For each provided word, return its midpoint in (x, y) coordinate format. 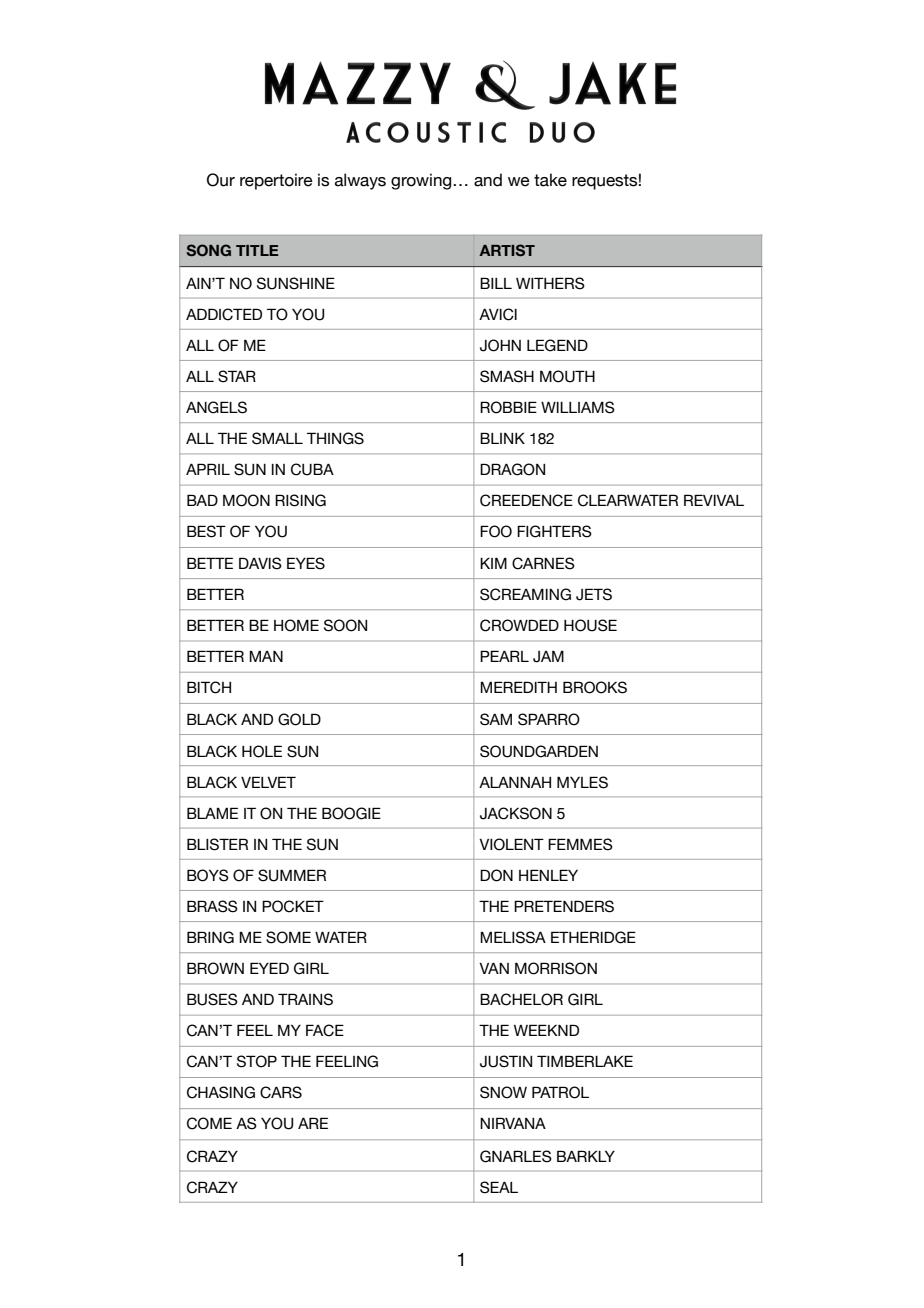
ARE (313, 1123)
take (550, 180)
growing (422, 181)
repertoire (276, 181)
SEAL (499, 1187)
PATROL (560, 1092)
